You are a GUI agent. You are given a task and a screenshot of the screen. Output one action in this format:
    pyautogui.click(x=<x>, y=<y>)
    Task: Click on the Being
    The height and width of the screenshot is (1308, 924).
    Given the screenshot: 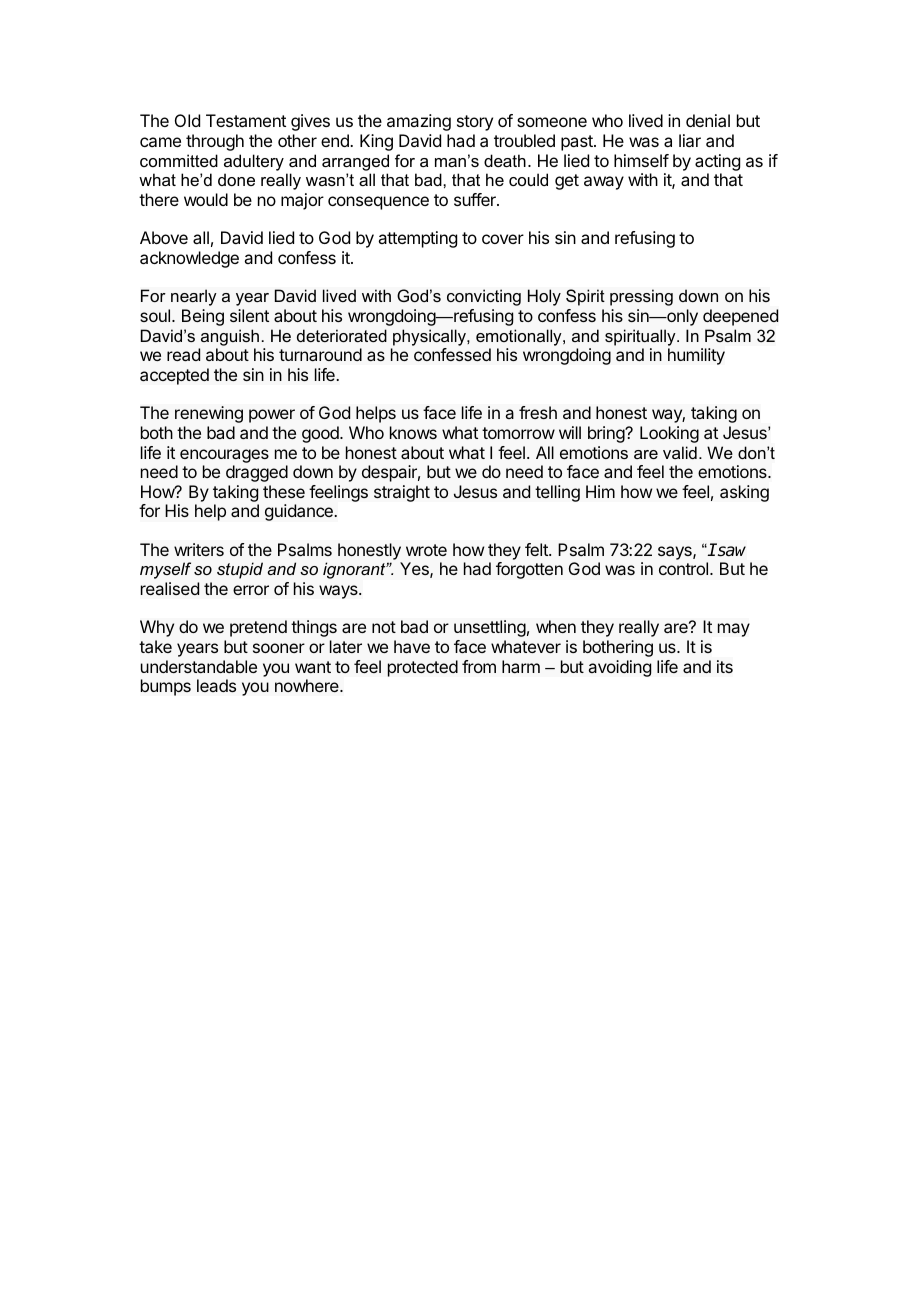 What is the action you would take?
    pyautogui.click(x=203, y=317)
